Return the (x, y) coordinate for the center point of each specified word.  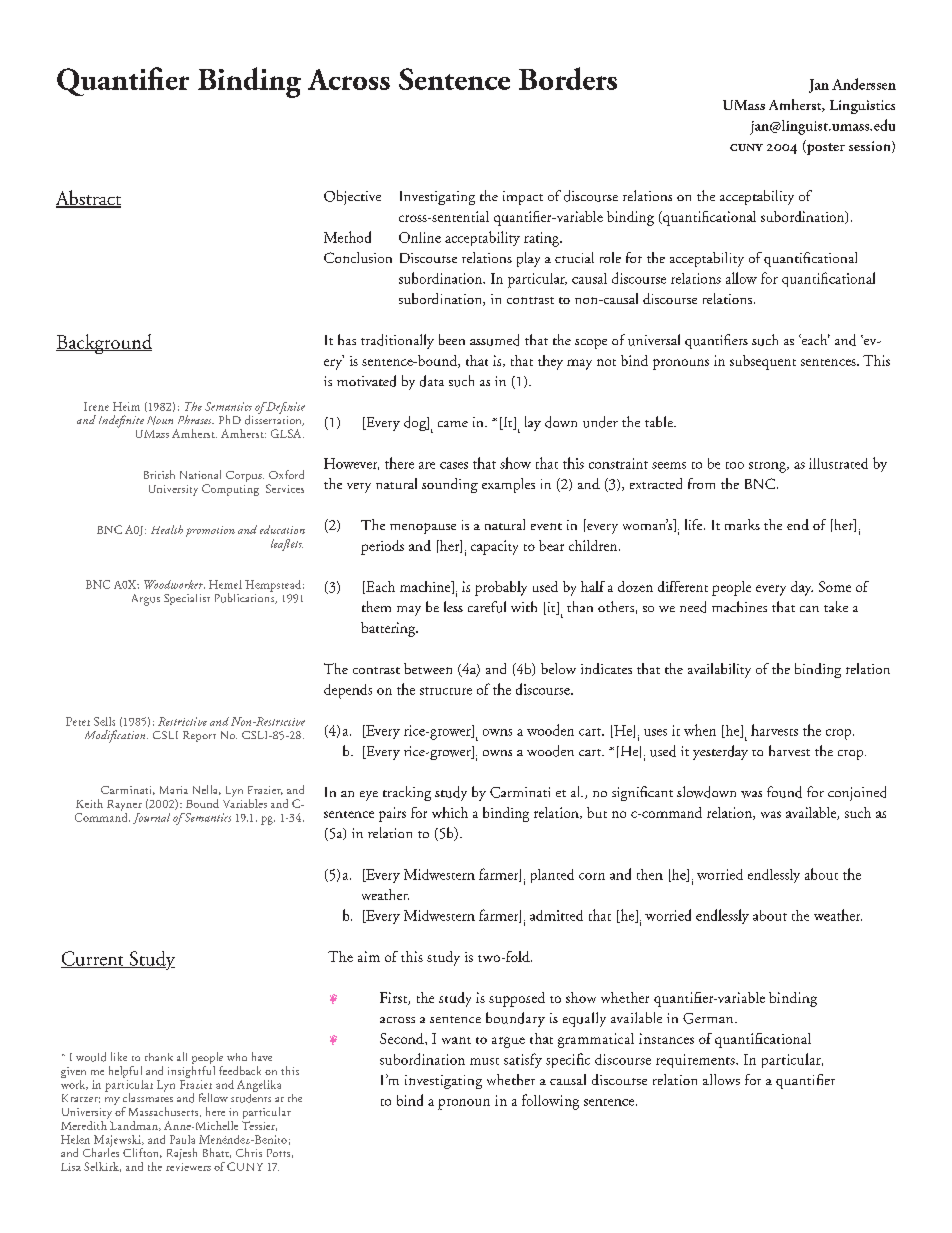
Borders (568, 78)
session (871, 147)
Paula (182, 1139)
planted (552, 876)
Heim (126, 406)
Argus (146, 600)
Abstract (88, 199)
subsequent (763, 362)
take (836, 606)
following (550, 1102)
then (650, 874)
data (432, 381)
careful (487, 607)
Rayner (124, 805)
